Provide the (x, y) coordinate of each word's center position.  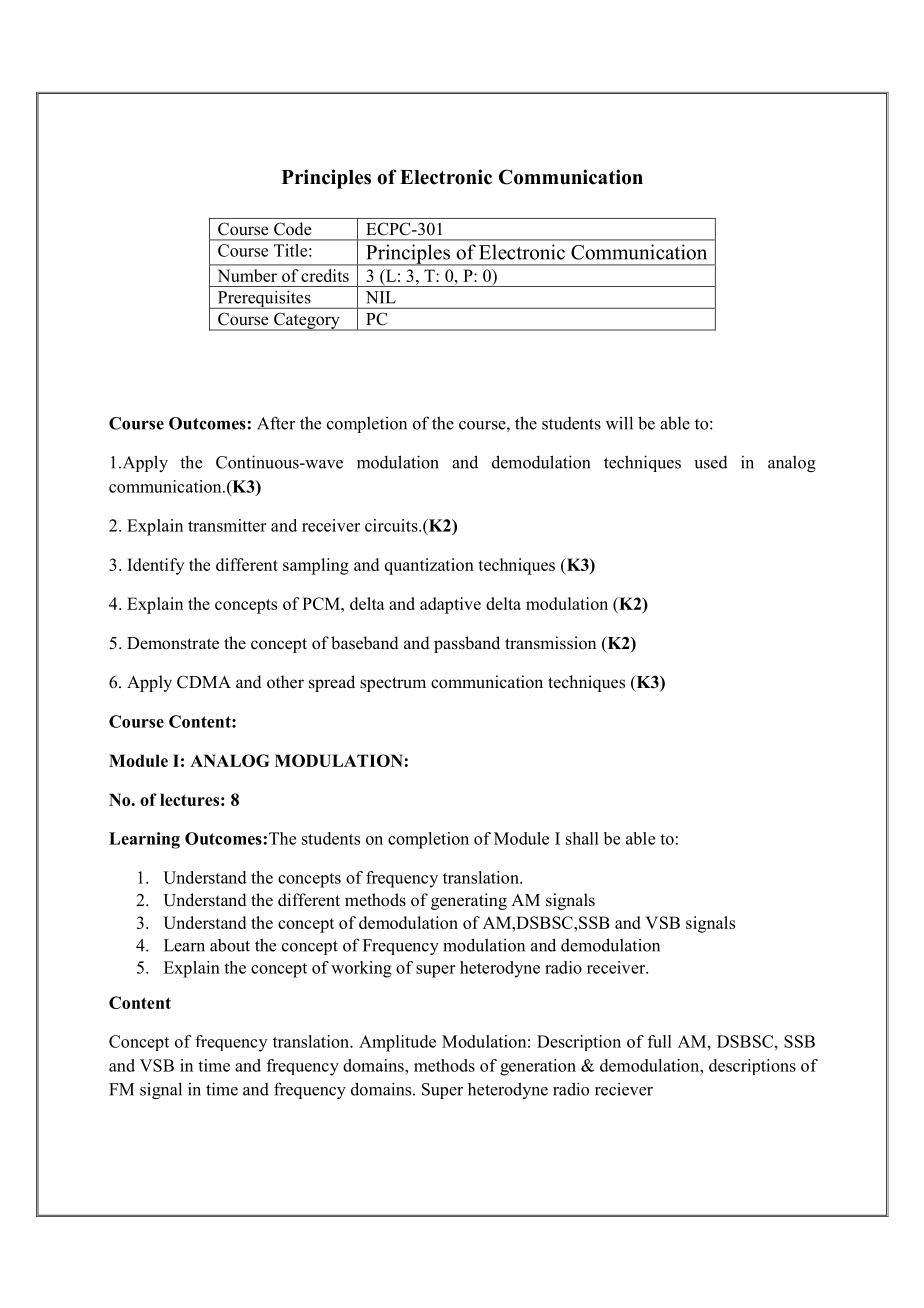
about (230, 945)
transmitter (227, 525)
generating (469, 901)
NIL (381, 297)
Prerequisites (264, 299)
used (711, 462)
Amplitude (397, 1043)
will (619, 423)
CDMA (204, 682)
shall (582, 838)
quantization (429, 566)
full (660, 1041)
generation (538, 1067)
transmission (550, 643)
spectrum (393, 684)
